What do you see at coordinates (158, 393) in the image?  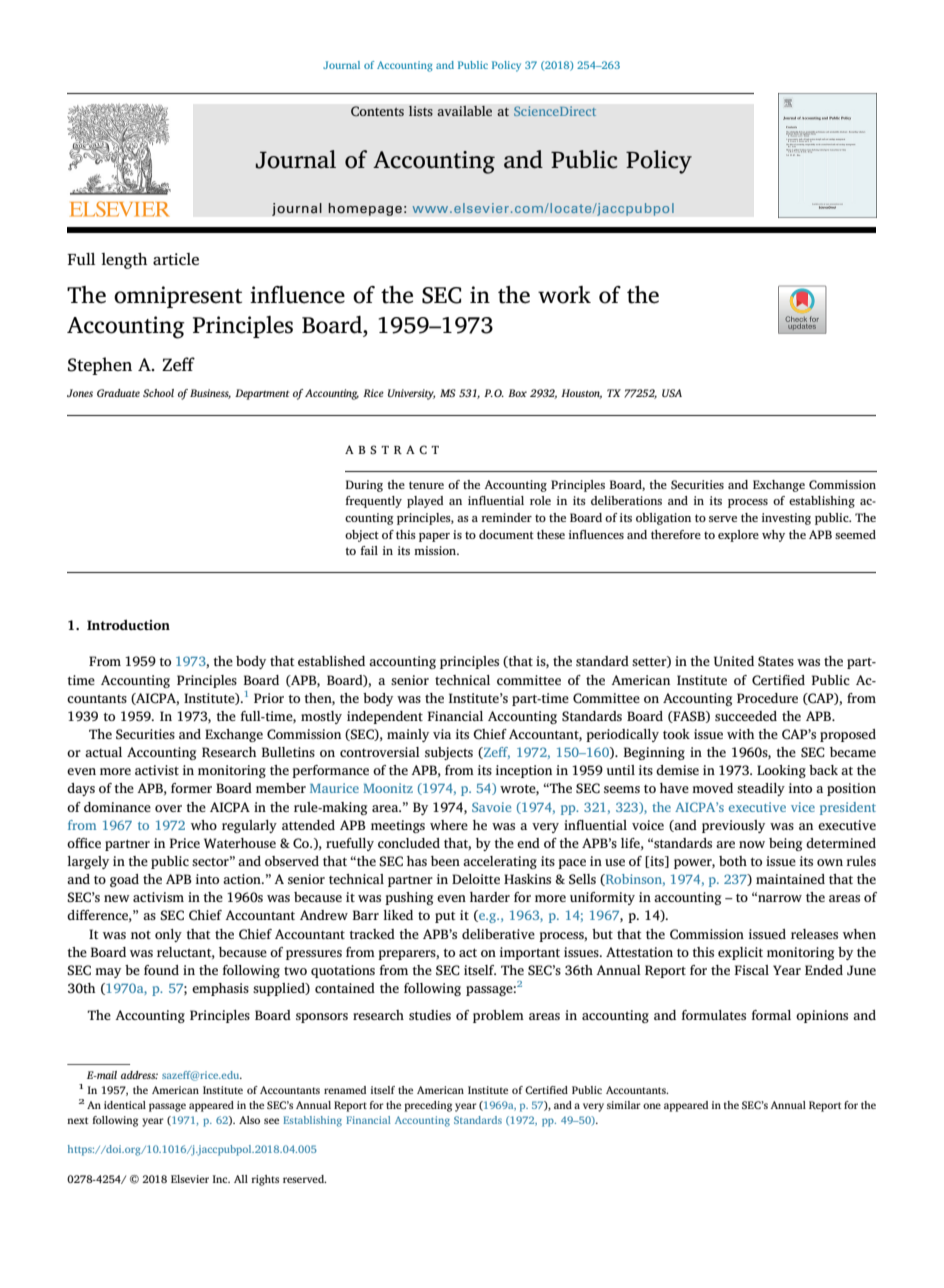 I see `School` at bounding box center [158, 393].
